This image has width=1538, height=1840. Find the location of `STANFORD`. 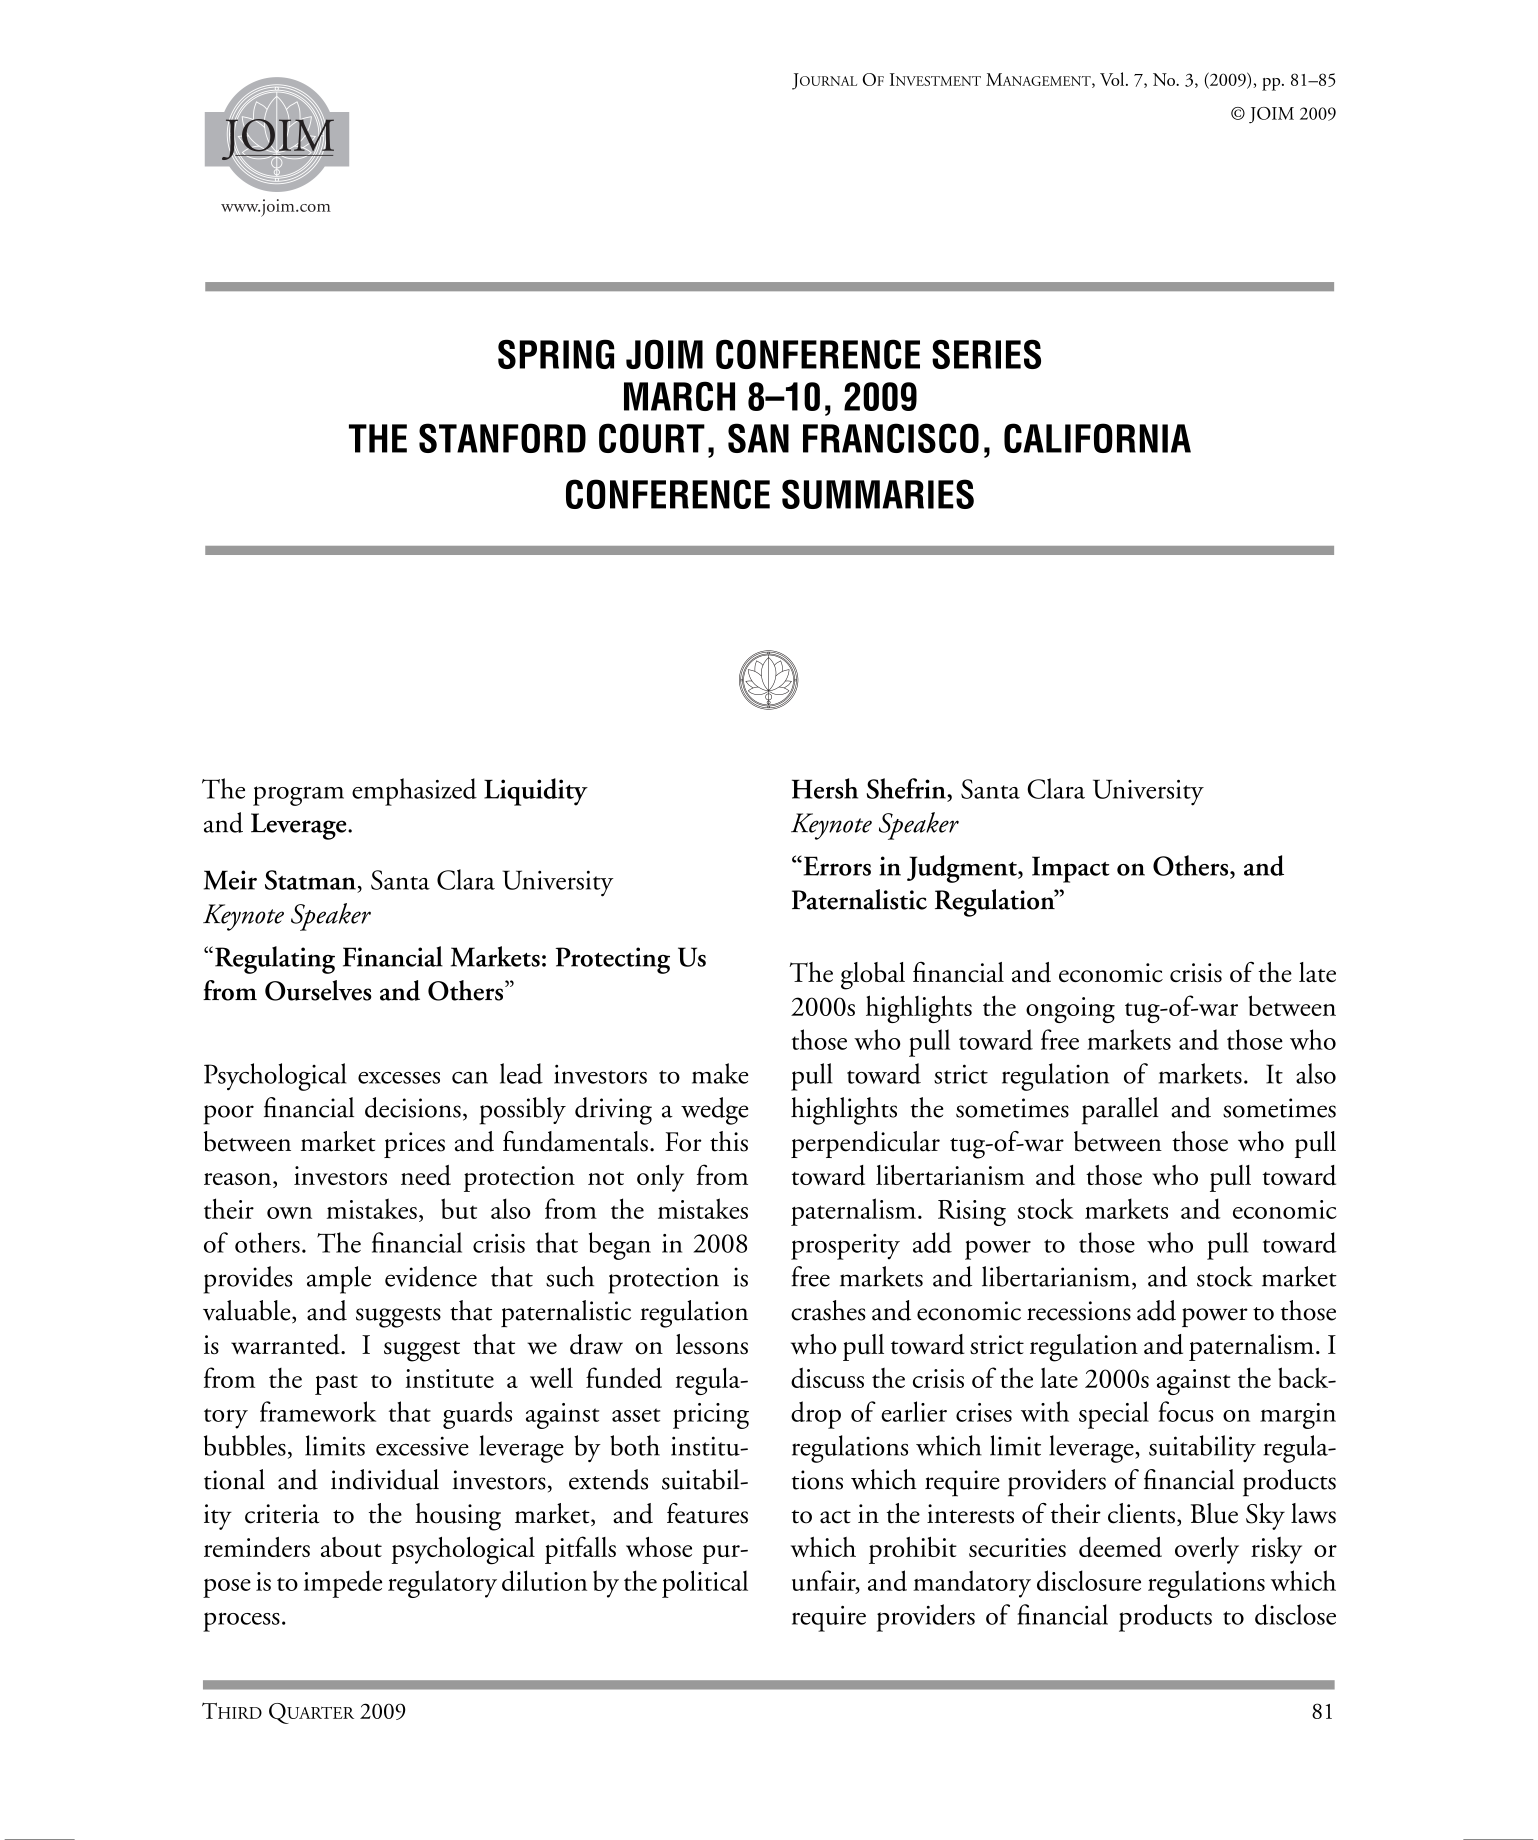

STANFORD is located at coordinates (502, 438).
